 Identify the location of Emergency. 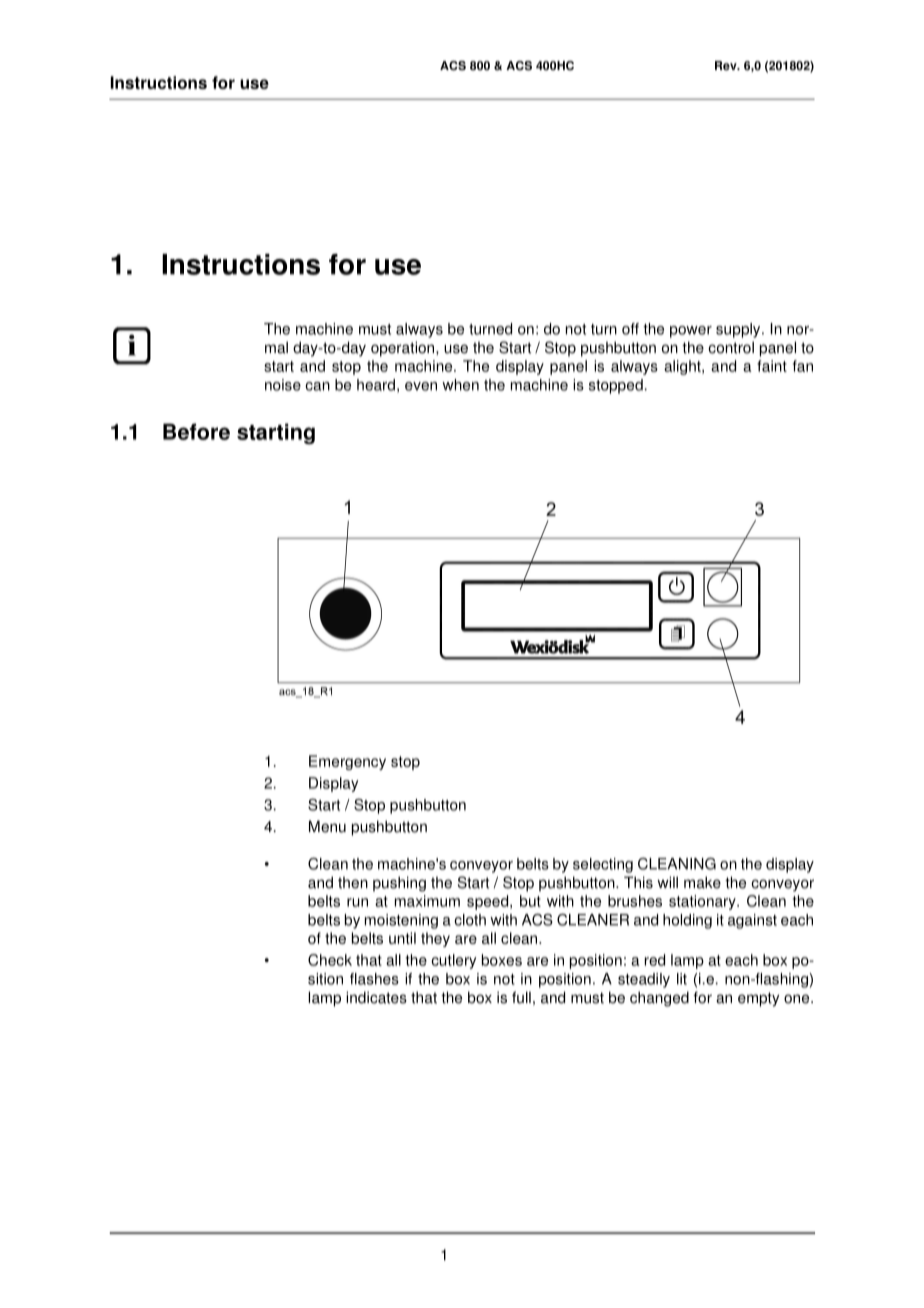
(347, 762).
